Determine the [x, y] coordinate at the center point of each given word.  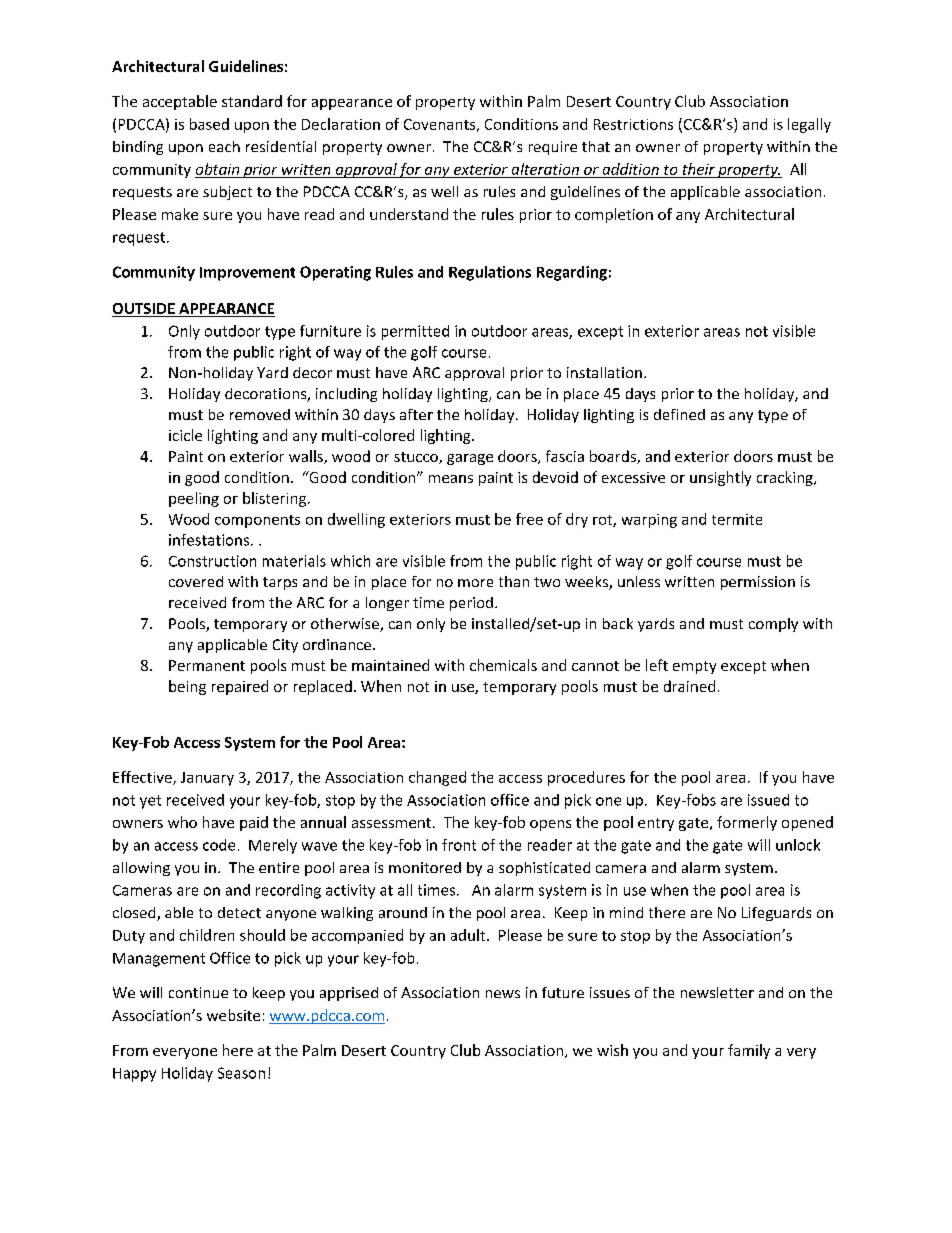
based [209, 124]
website [233, 1015]
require [553, 148]
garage [470, 459]
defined [679, 414]
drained [689, 686]
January [207, 779]
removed [260, 414]
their [699, 169]
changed [437, 778]
